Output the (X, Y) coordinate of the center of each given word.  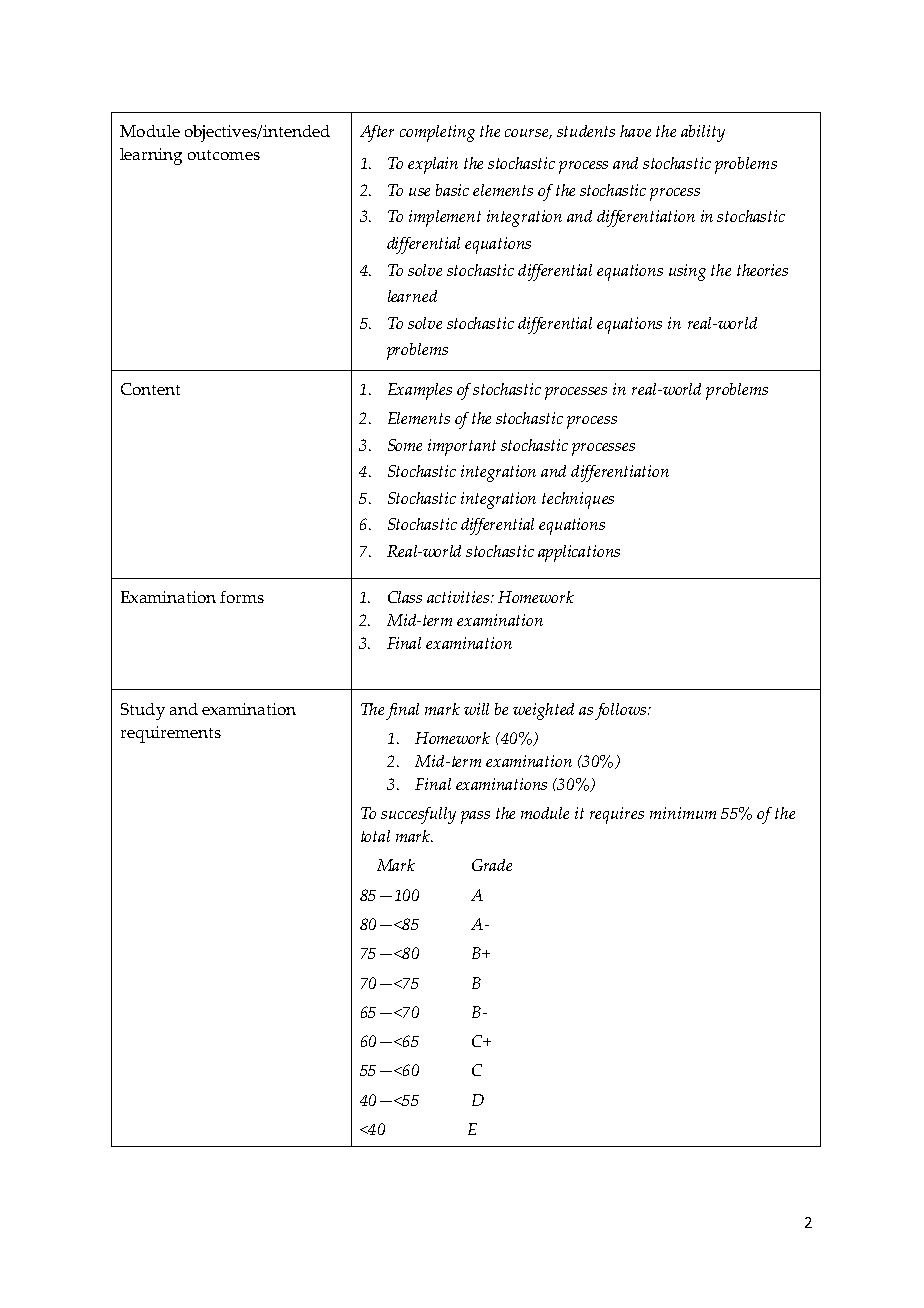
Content (150, 389)
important (462, 447)
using (687, 272)
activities (458, 597)
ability (703, 133)
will (476, 709)
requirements (171, 734)
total (375, 836)
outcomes (224, 155)
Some (405, 445)
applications (579, 553)
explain (433, 165)
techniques (578, 500)
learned (412, 296)
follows (622, 711)
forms (242, 597)
